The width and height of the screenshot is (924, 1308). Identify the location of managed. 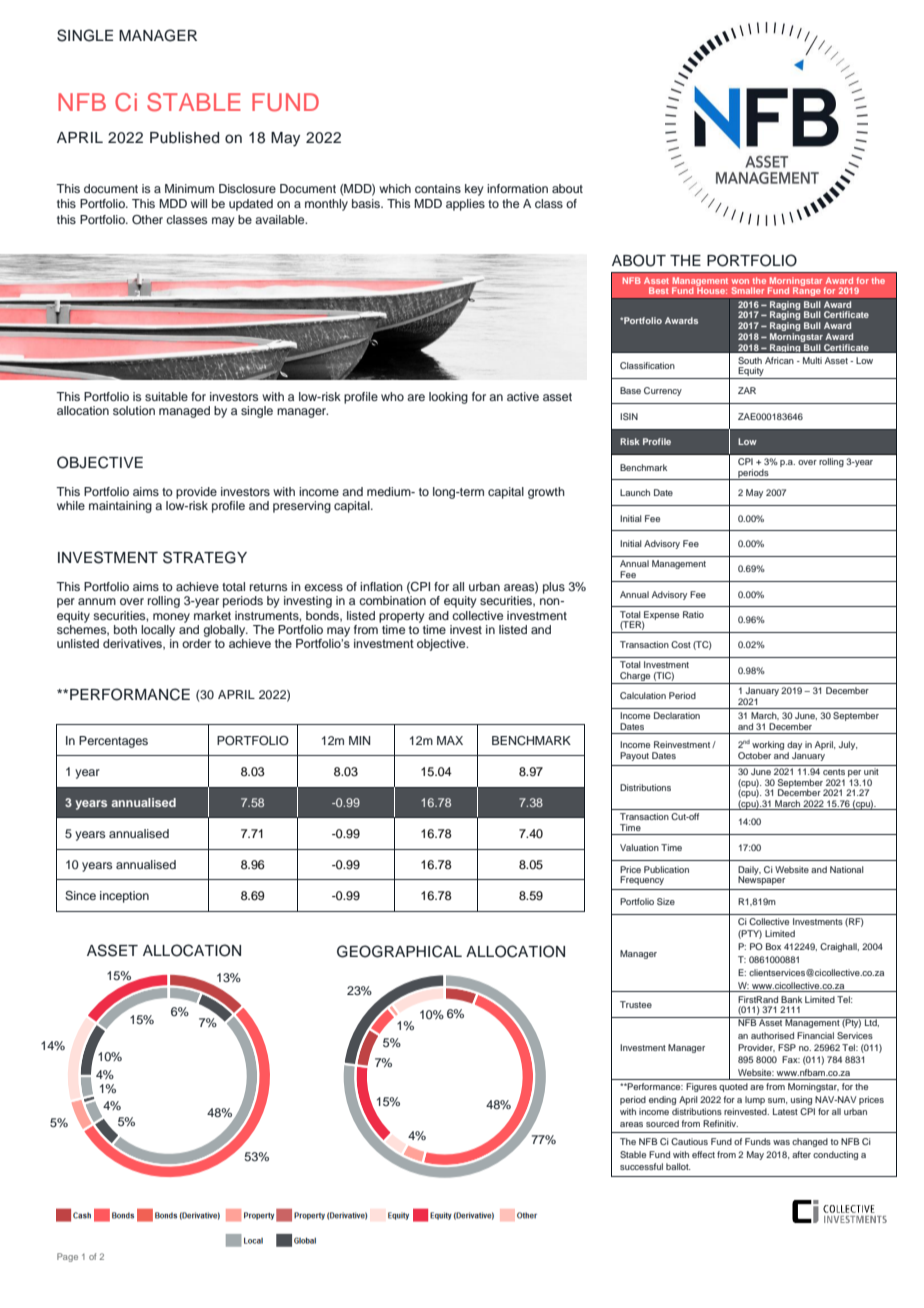
(184, 412).
